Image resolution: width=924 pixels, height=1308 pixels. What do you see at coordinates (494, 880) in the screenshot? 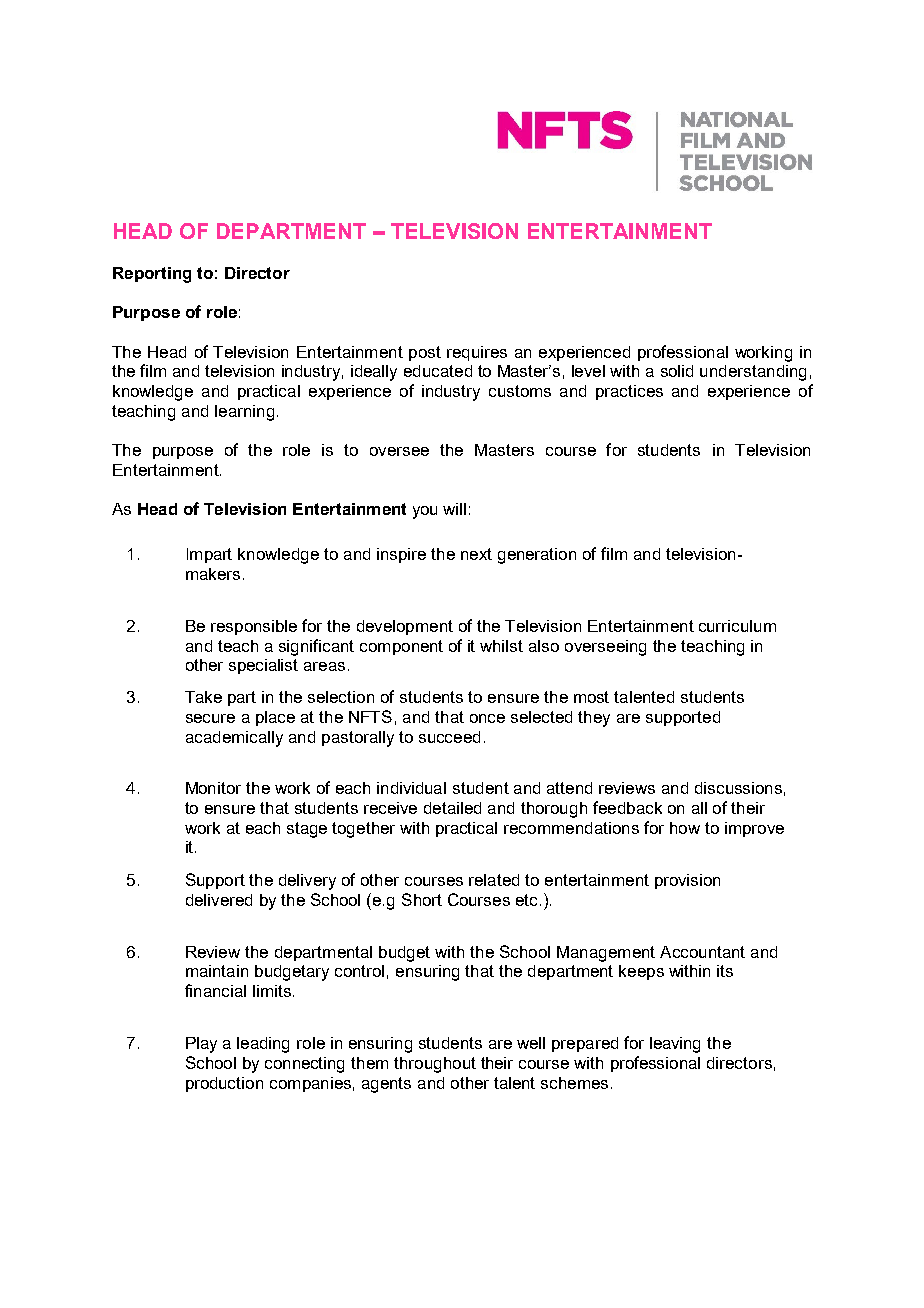
I see `related` at bounding box center [494, 880].
